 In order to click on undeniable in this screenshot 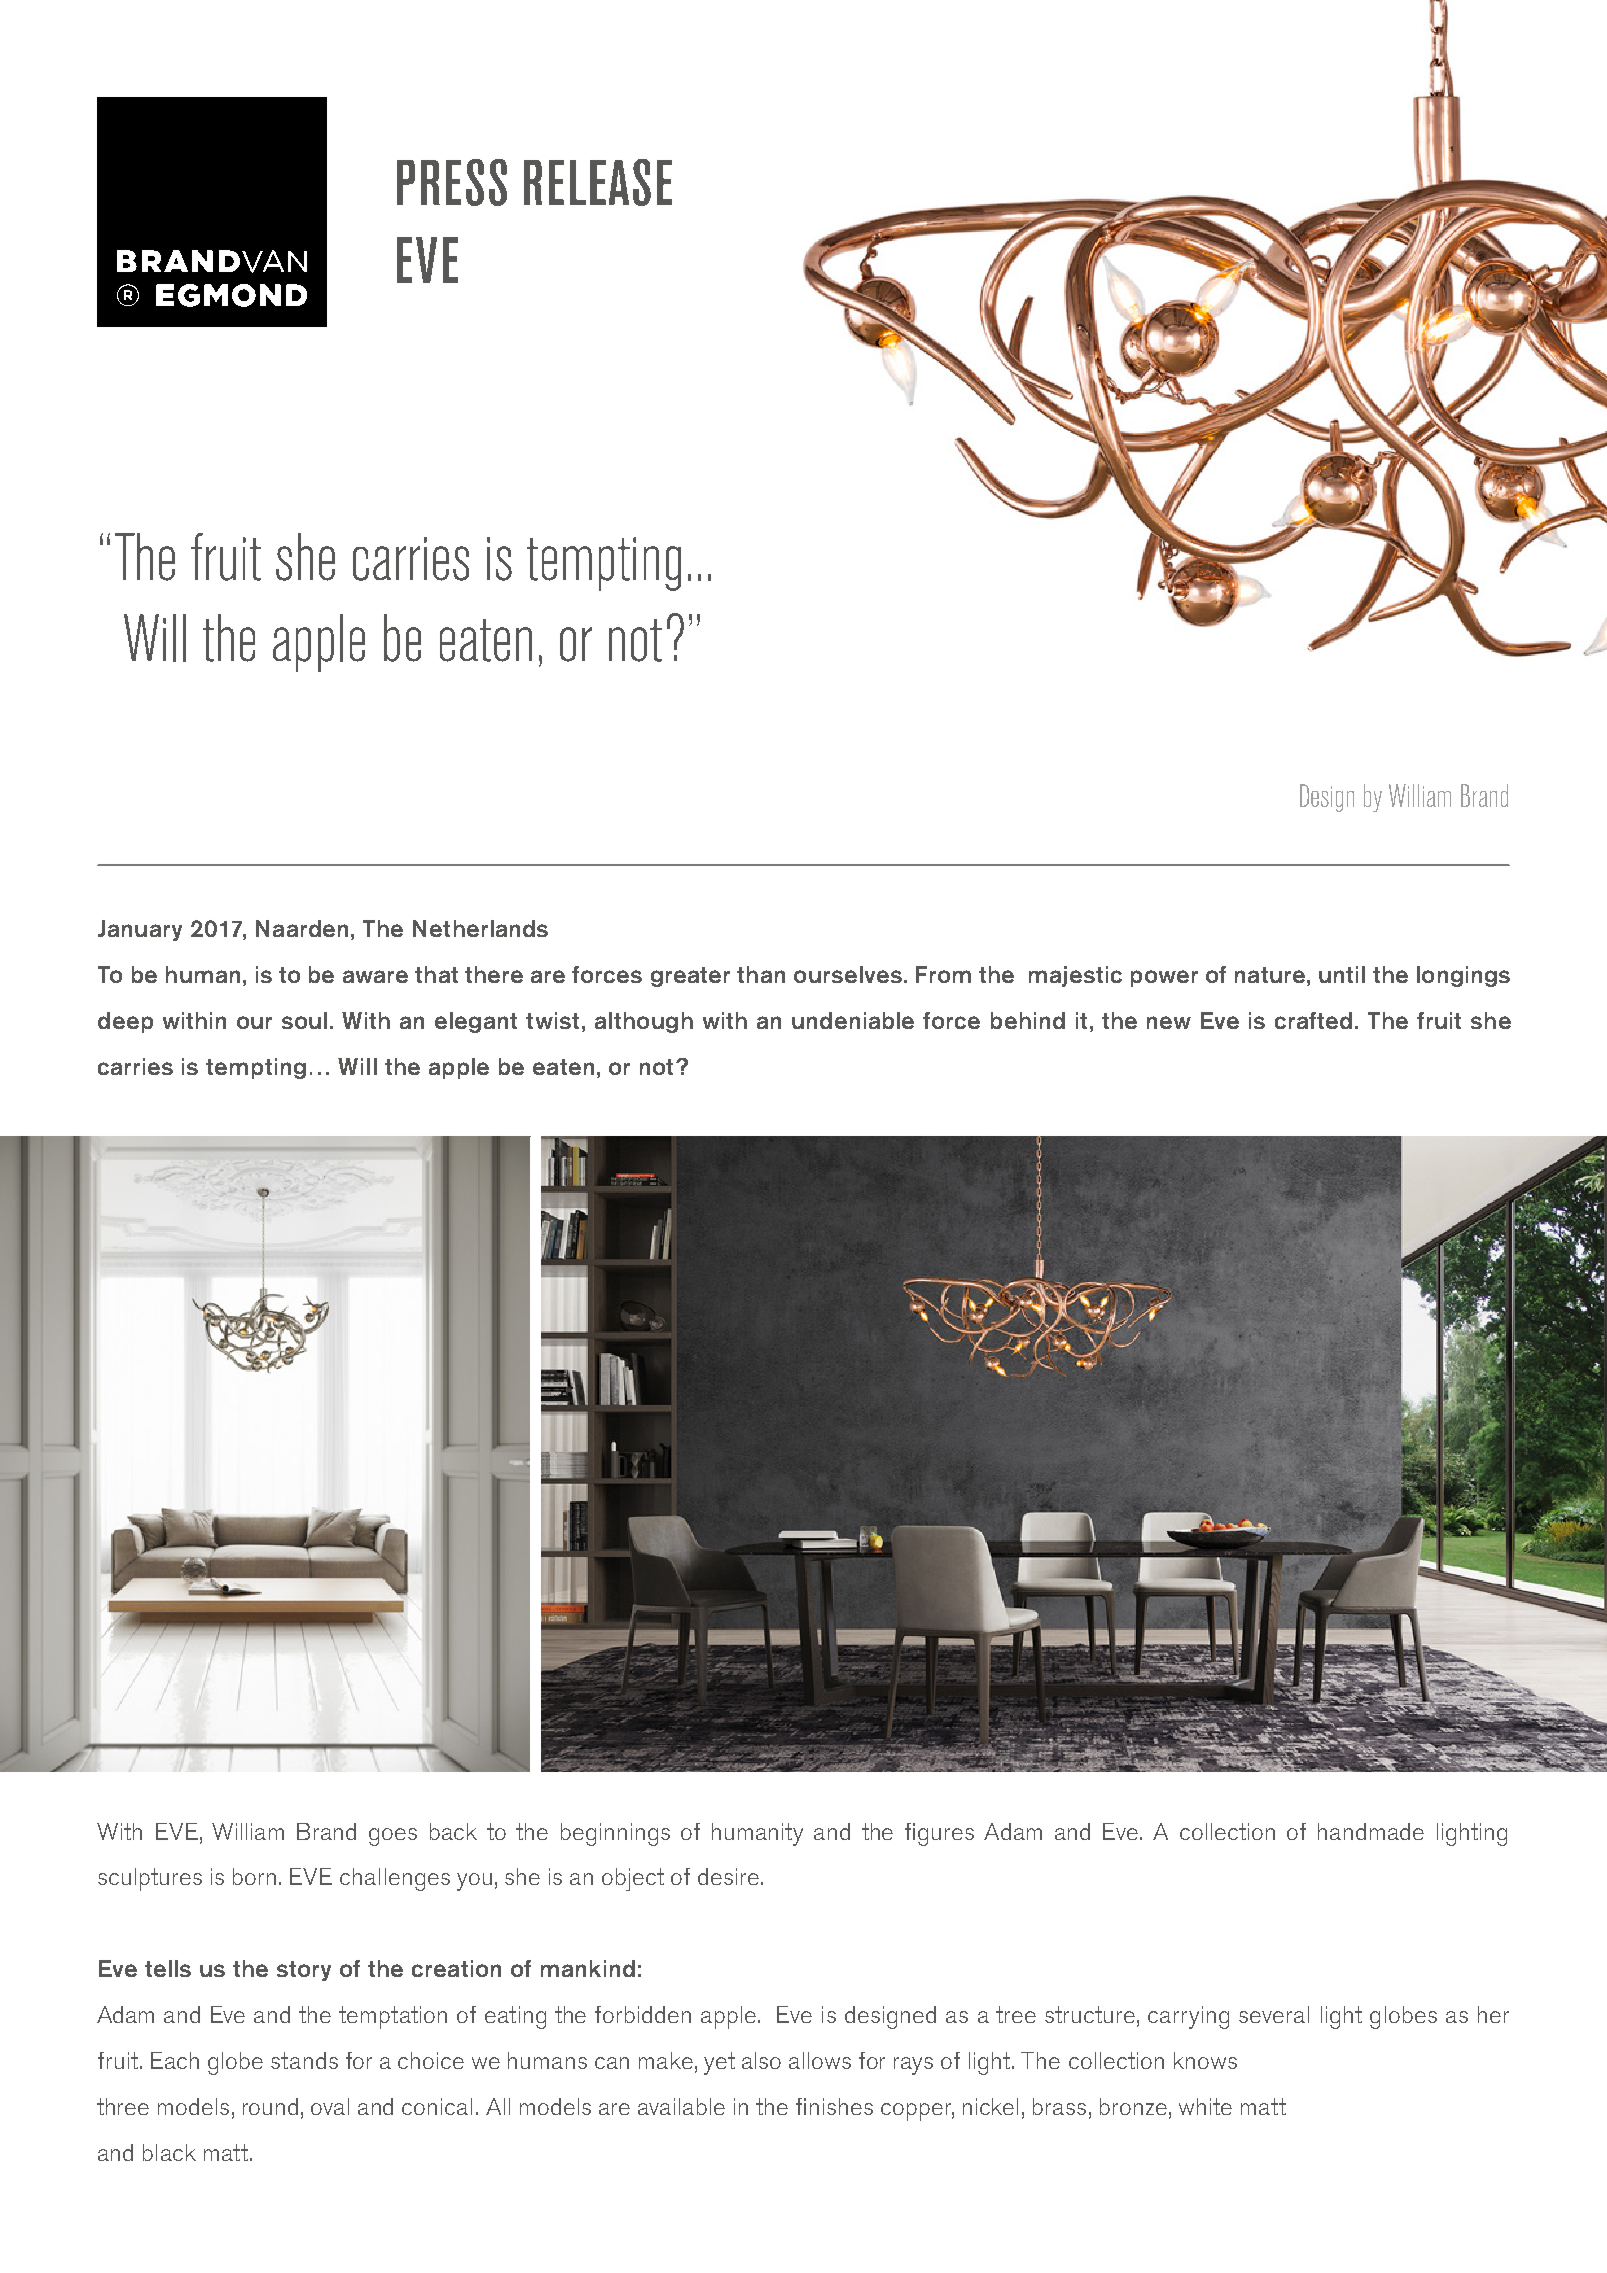, I will do `click(853, 1020)`.
